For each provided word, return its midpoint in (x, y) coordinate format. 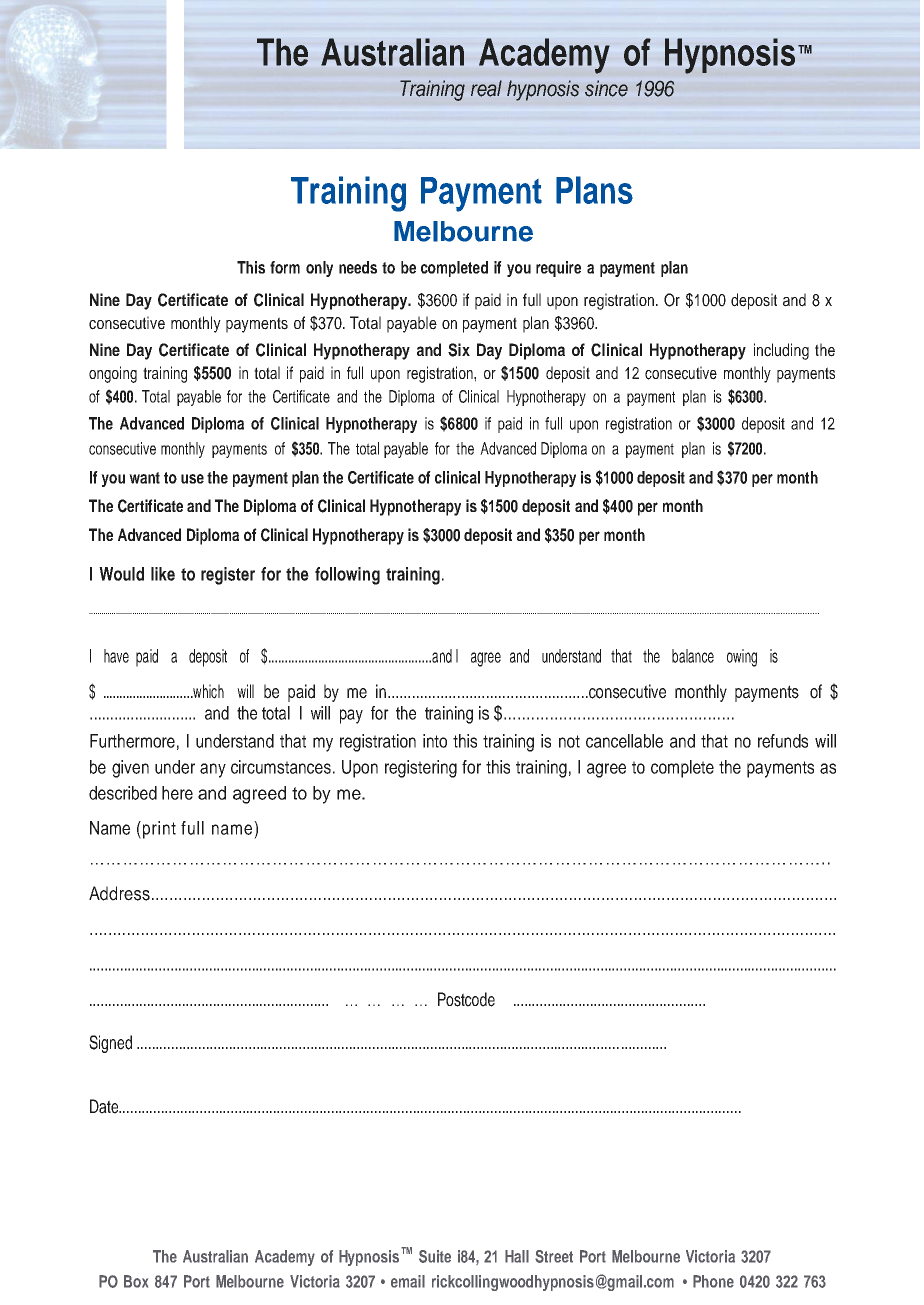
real (486, 88)
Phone (713, 1281)
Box (136, 1281)
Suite (435, 1256)
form (285, 267)
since (606, 88)
